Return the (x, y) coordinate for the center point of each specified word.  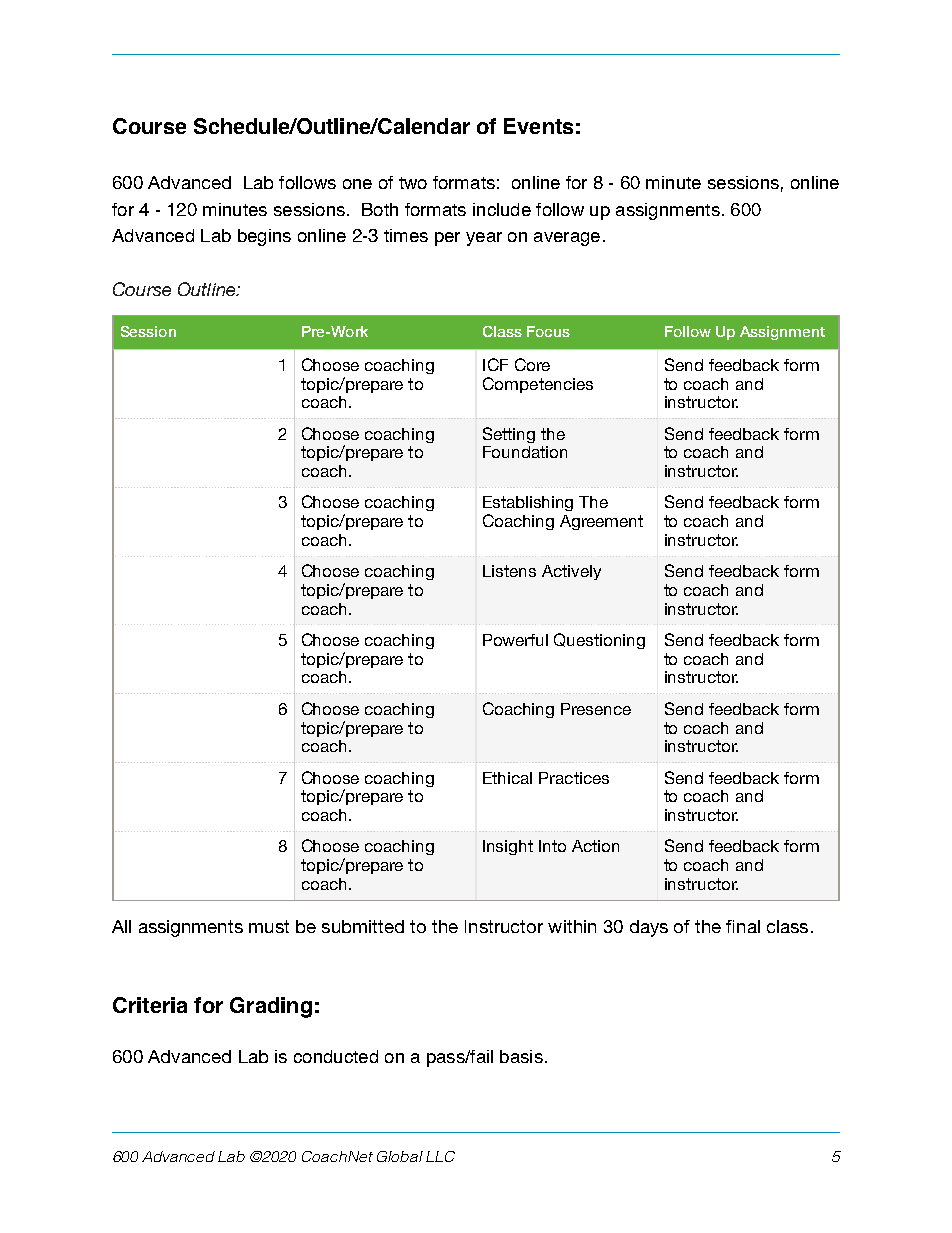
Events (538, 126)
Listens (509, 571)
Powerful (515, 640)
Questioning (599, 641)
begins (264, 237)
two (413, 183)
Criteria (150, 1005)
